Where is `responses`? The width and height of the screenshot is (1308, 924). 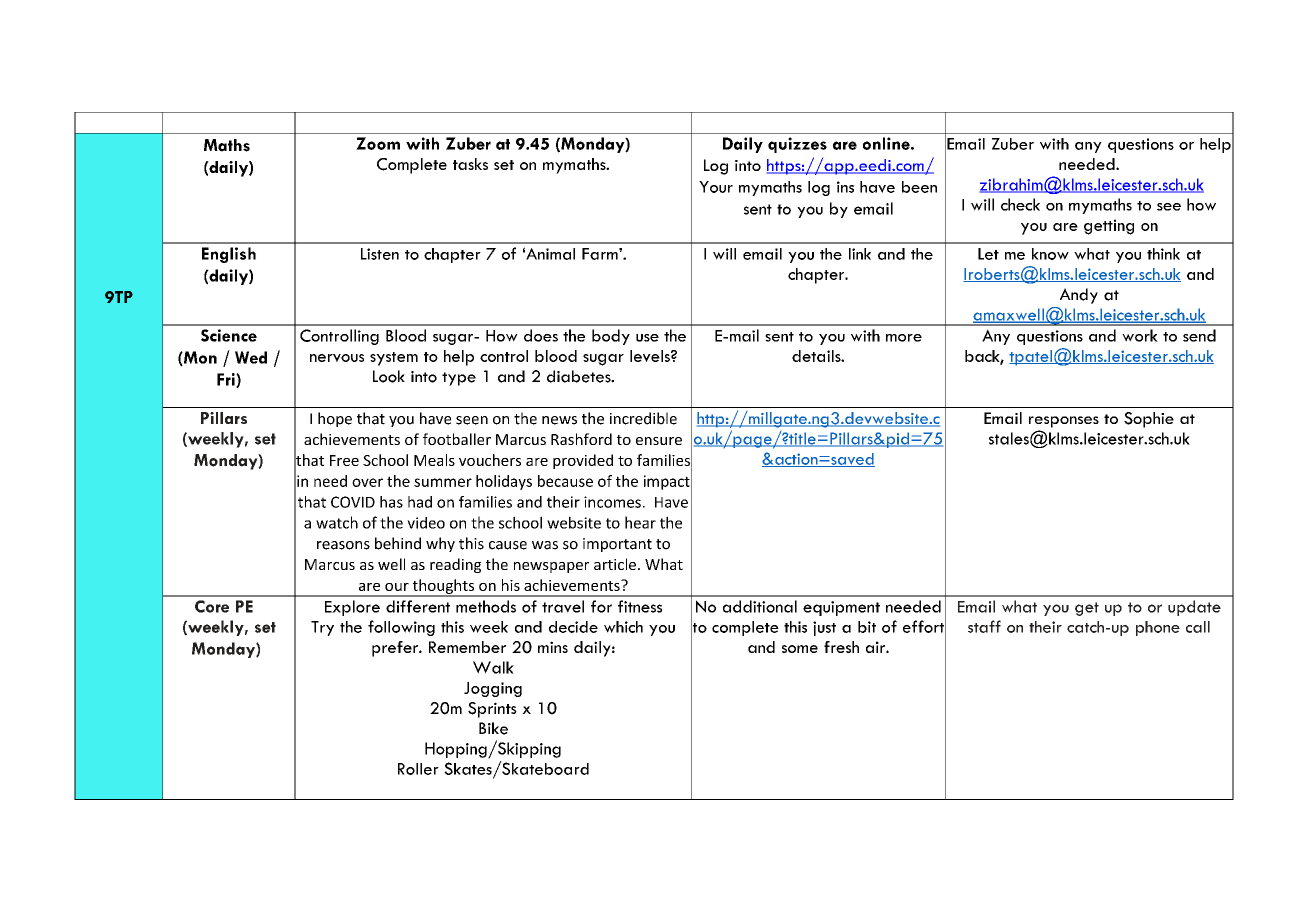
responses is located at coordinates (1064, 422).
